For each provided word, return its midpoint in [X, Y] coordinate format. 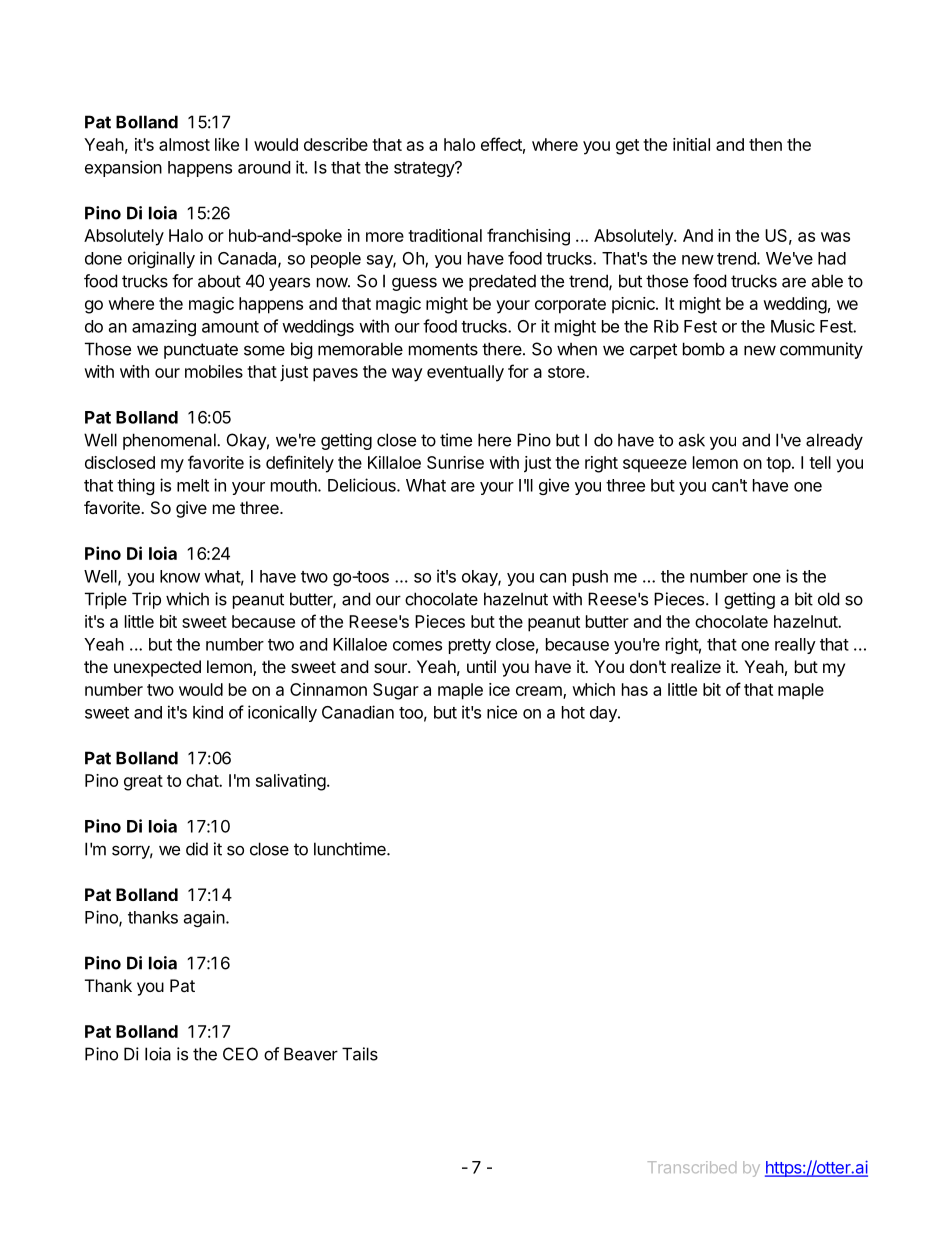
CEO [240, 1054]
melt [193, 485]
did [197, 849]
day [604, 714]
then [765, 144]
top [778, 465]
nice [502, 712]
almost [184, 144]
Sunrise [455, 462]
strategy [425, 169]
